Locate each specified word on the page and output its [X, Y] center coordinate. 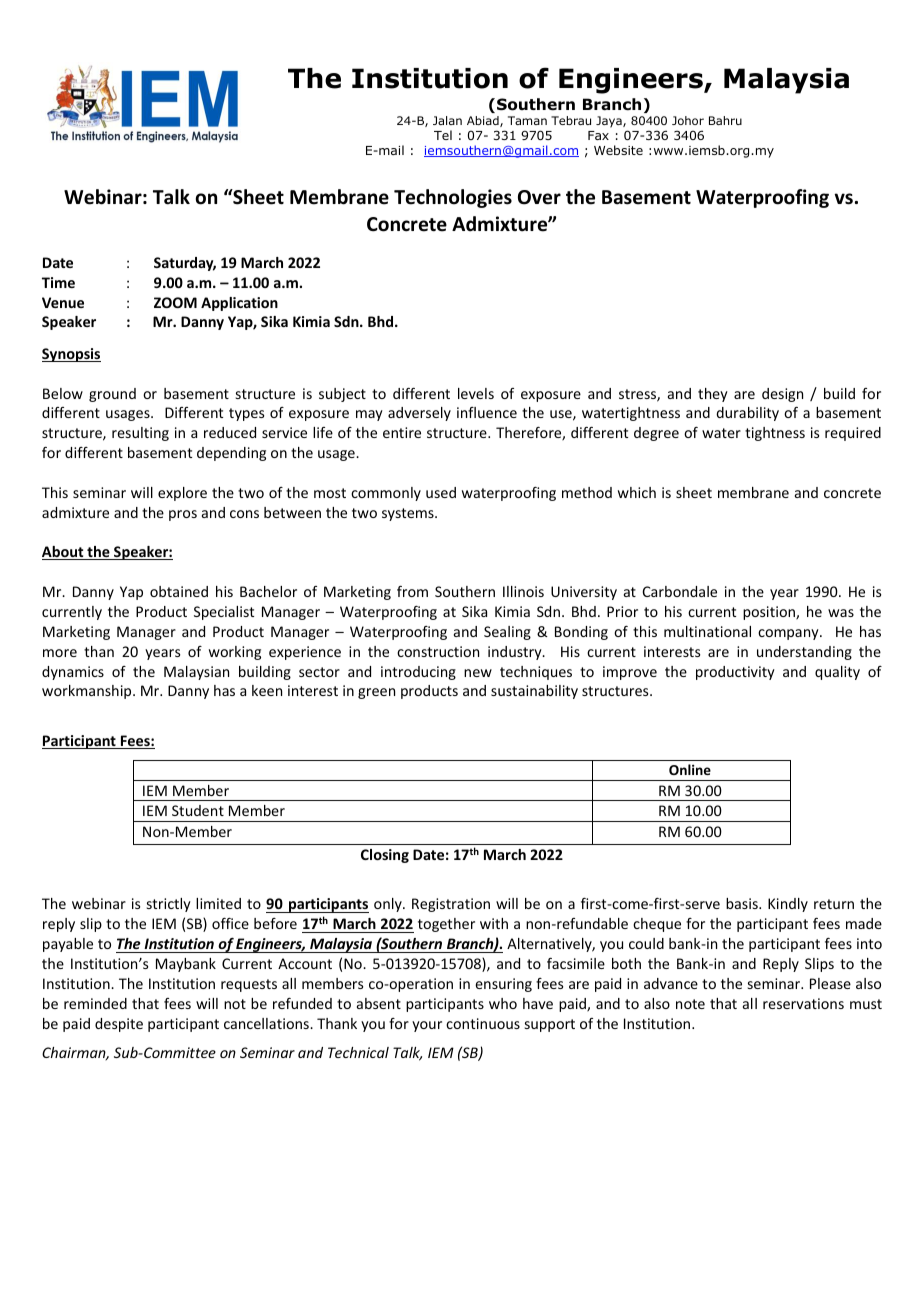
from [412, 591]
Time [58, 282]
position [770, 613]
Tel [443, 135]
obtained [179, 591]
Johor [688, 120]
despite [119, 1025]
